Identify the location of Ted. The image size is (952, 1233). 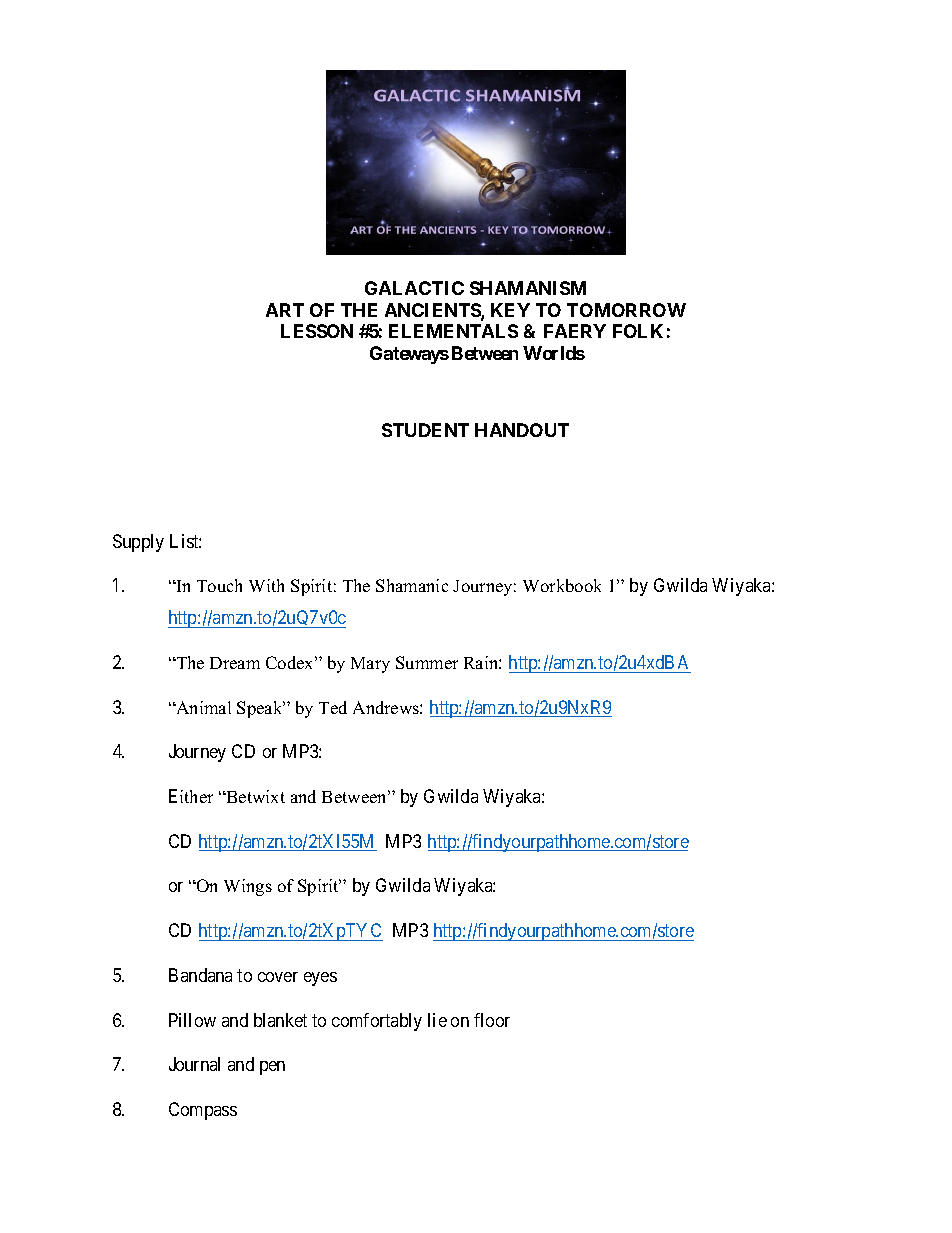
(333, 707).
